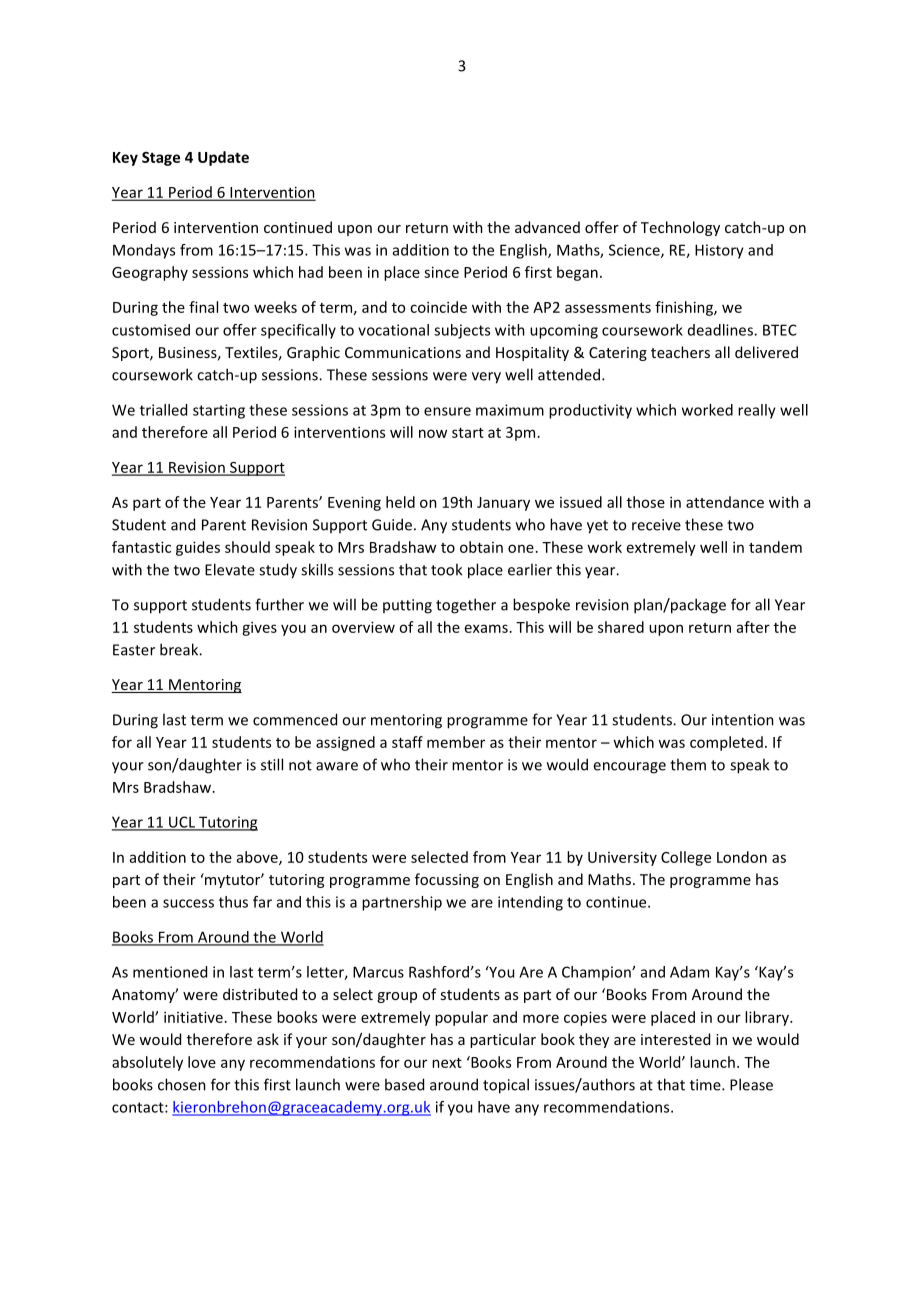 This page has height=1308, width=924. I want to click on love, so click(202, 1062).
